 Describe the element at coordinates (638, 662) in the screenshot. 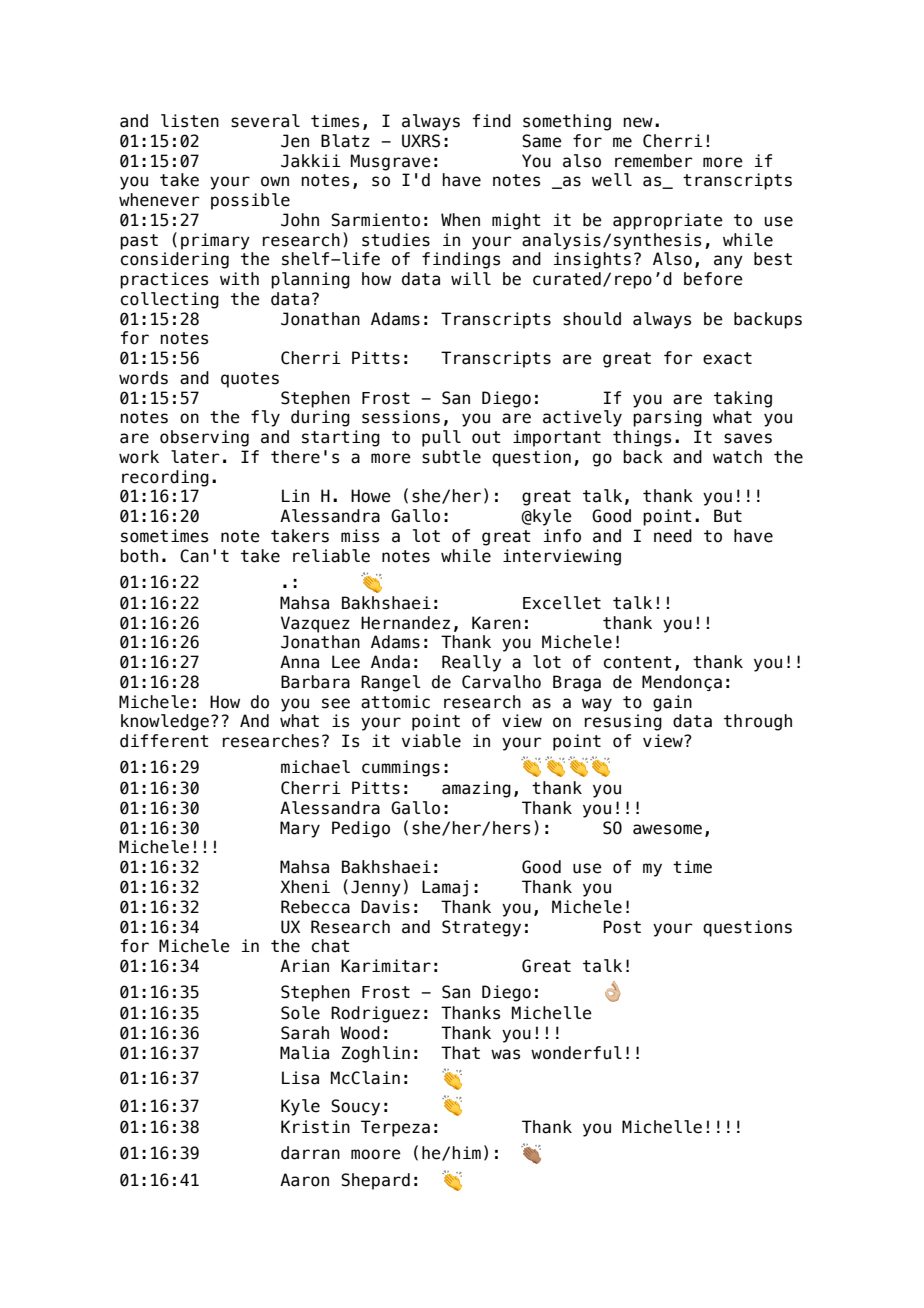

I see `content` at that location.
